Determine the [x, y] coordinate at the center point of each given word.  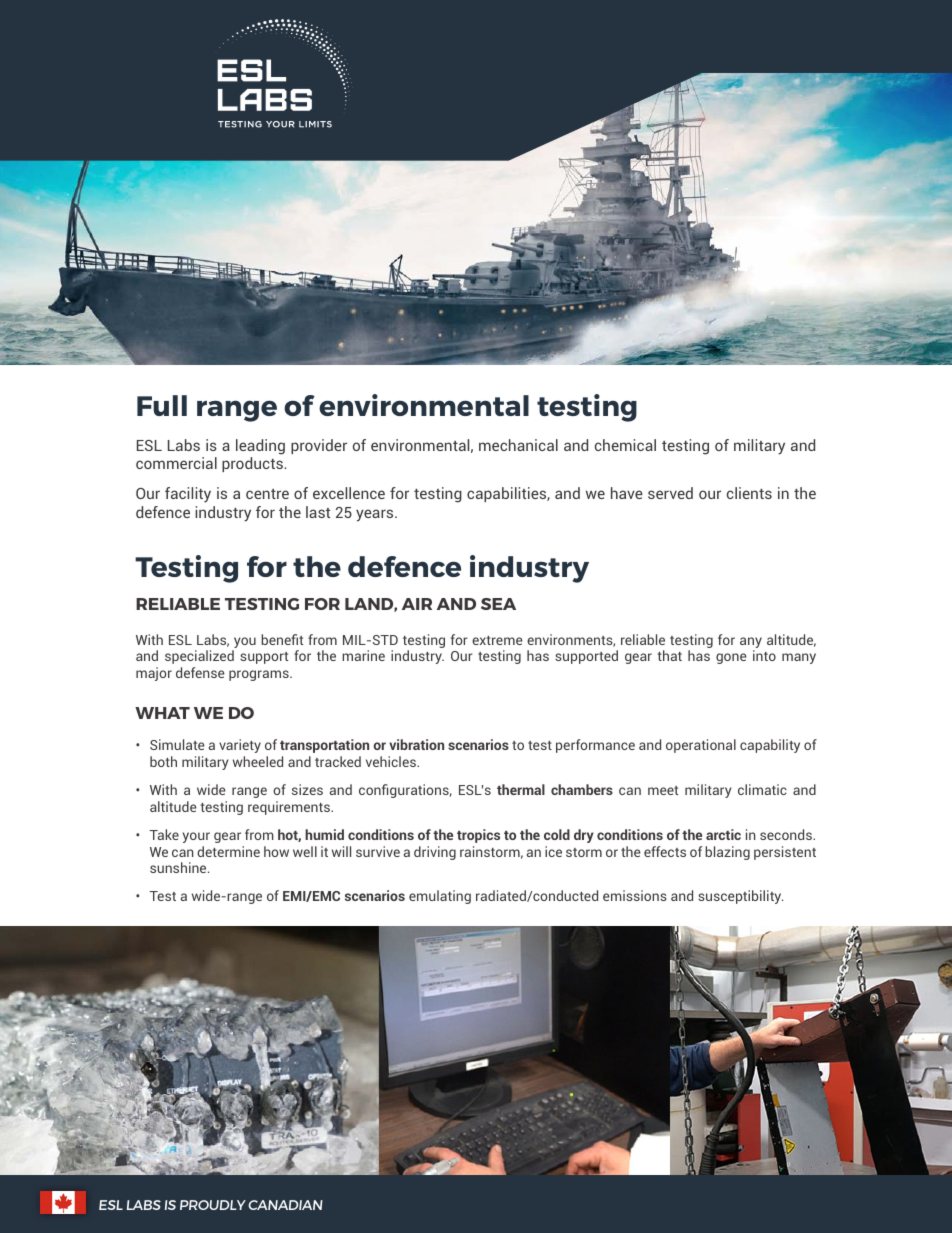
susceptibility [740, 897]
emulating [440, 897]
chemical [625, 445]
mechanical [518, 445]
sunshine [179, 867]
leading [260, 447]
